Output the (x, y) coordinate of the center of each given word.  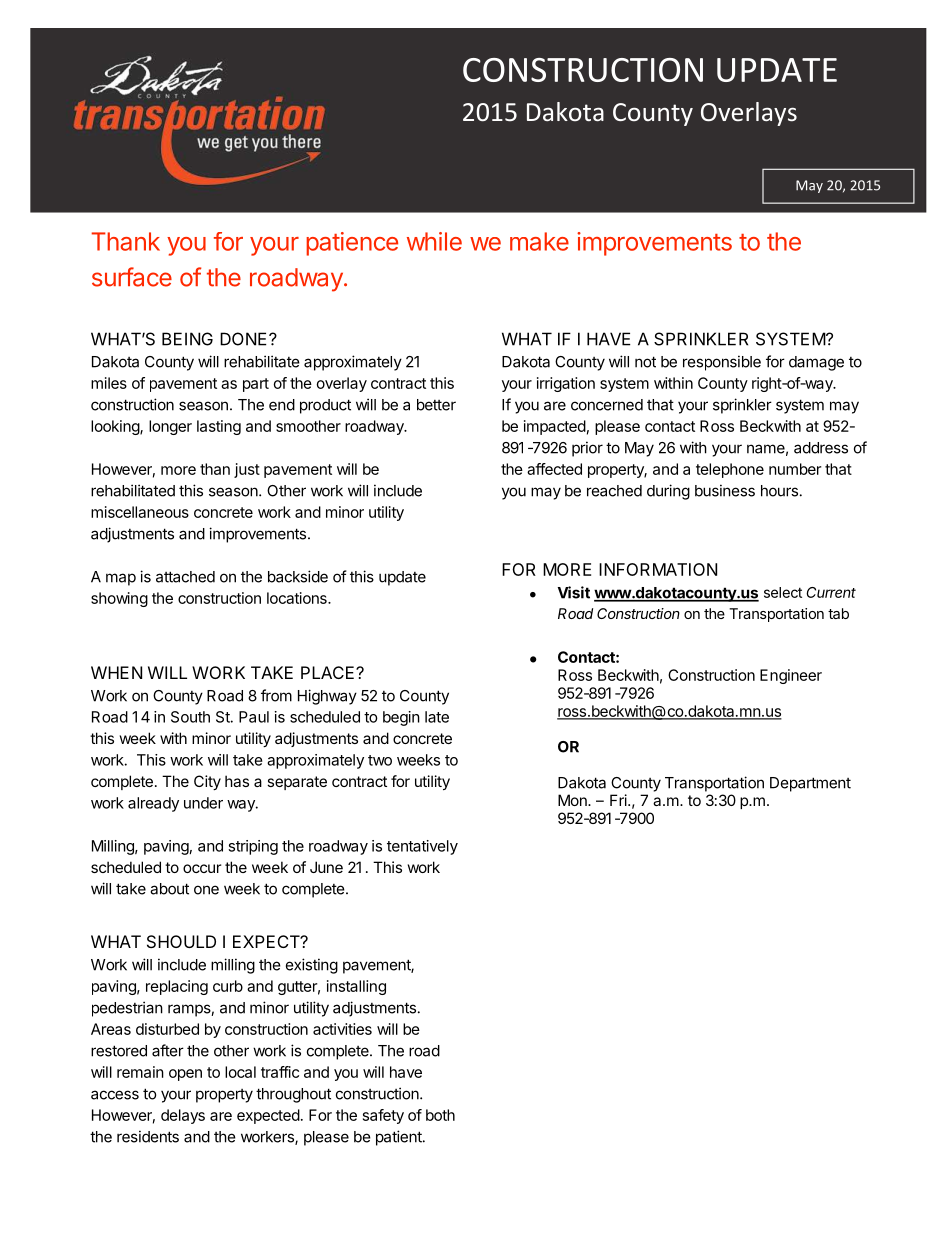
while (434, 241)
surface (132, 277)
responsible (722, 363)
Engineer (791, 676)
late (437, 717)
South (190, 717)
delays (183, 1116)
